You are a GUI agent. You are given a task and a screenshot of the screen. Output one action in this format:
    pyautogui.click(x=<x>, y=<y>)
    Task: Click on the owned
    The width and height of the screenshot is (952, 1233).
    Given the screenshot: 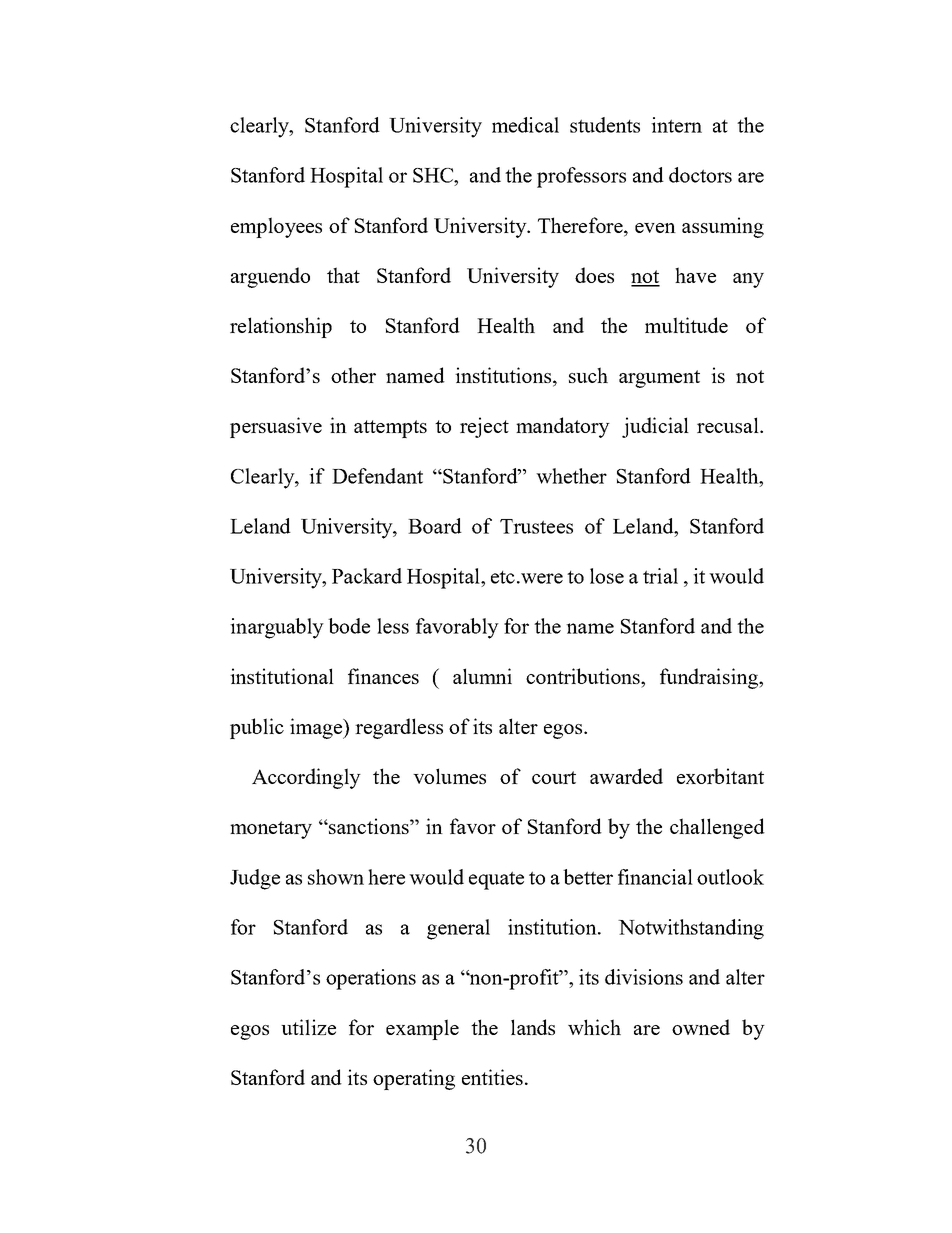 What is the action you would take?
    pyautogui.click(x=701, y=1027)
